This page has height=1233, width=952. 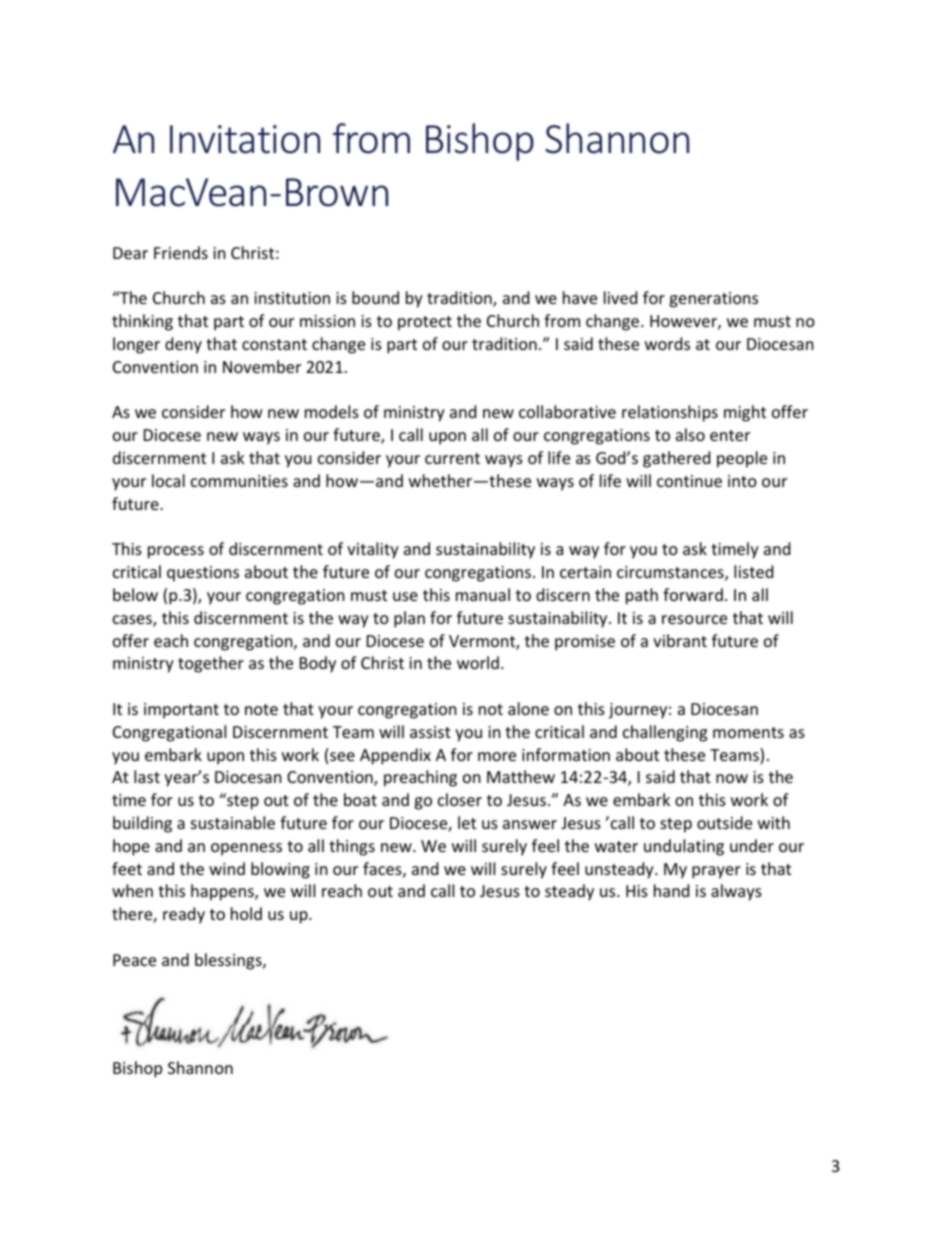 What do you see at coordinates (245, 139) in the page?
I see `Invitation` at bounding box center [245, 139].
